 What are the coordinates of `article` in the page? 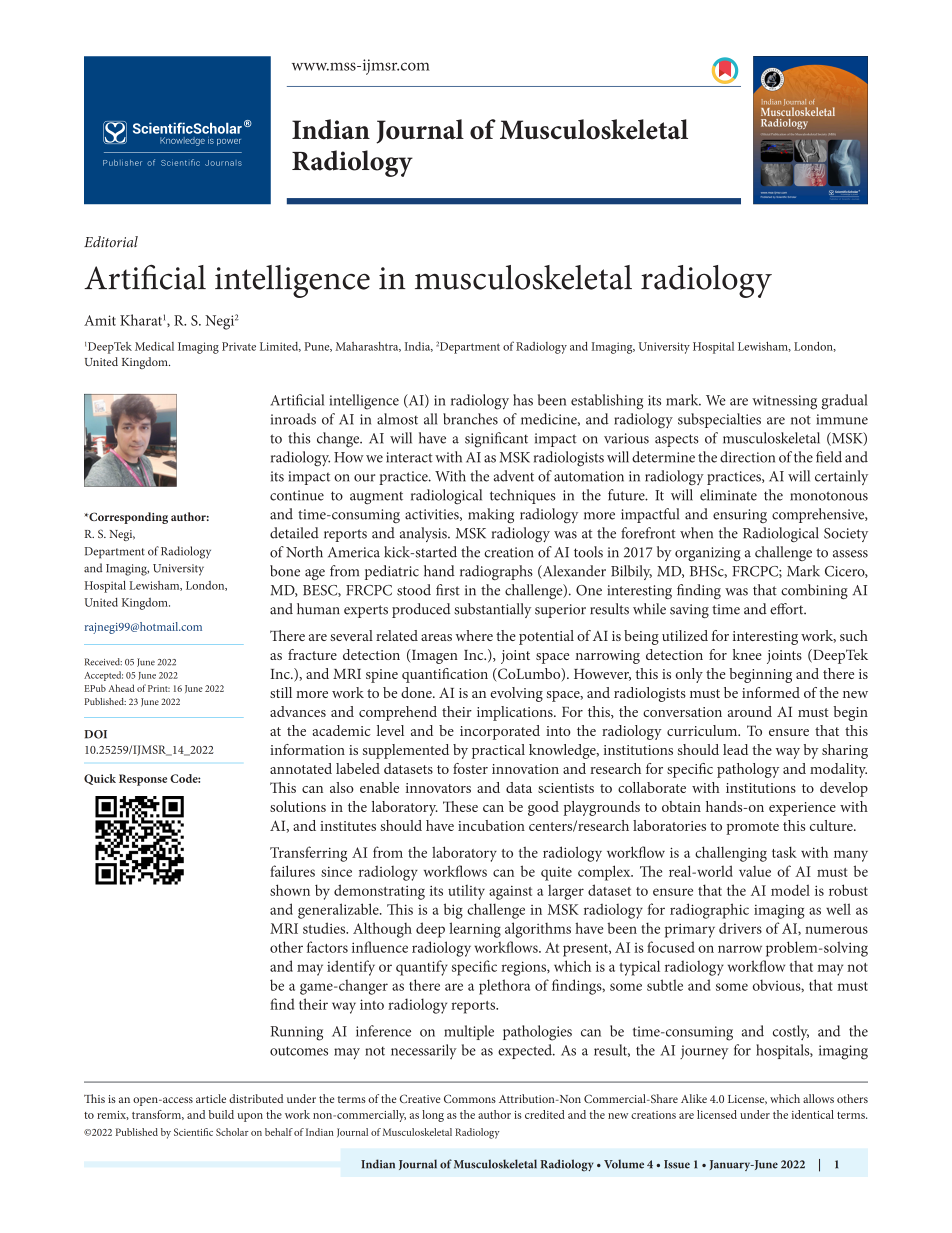 It's located at (211, 1098).
